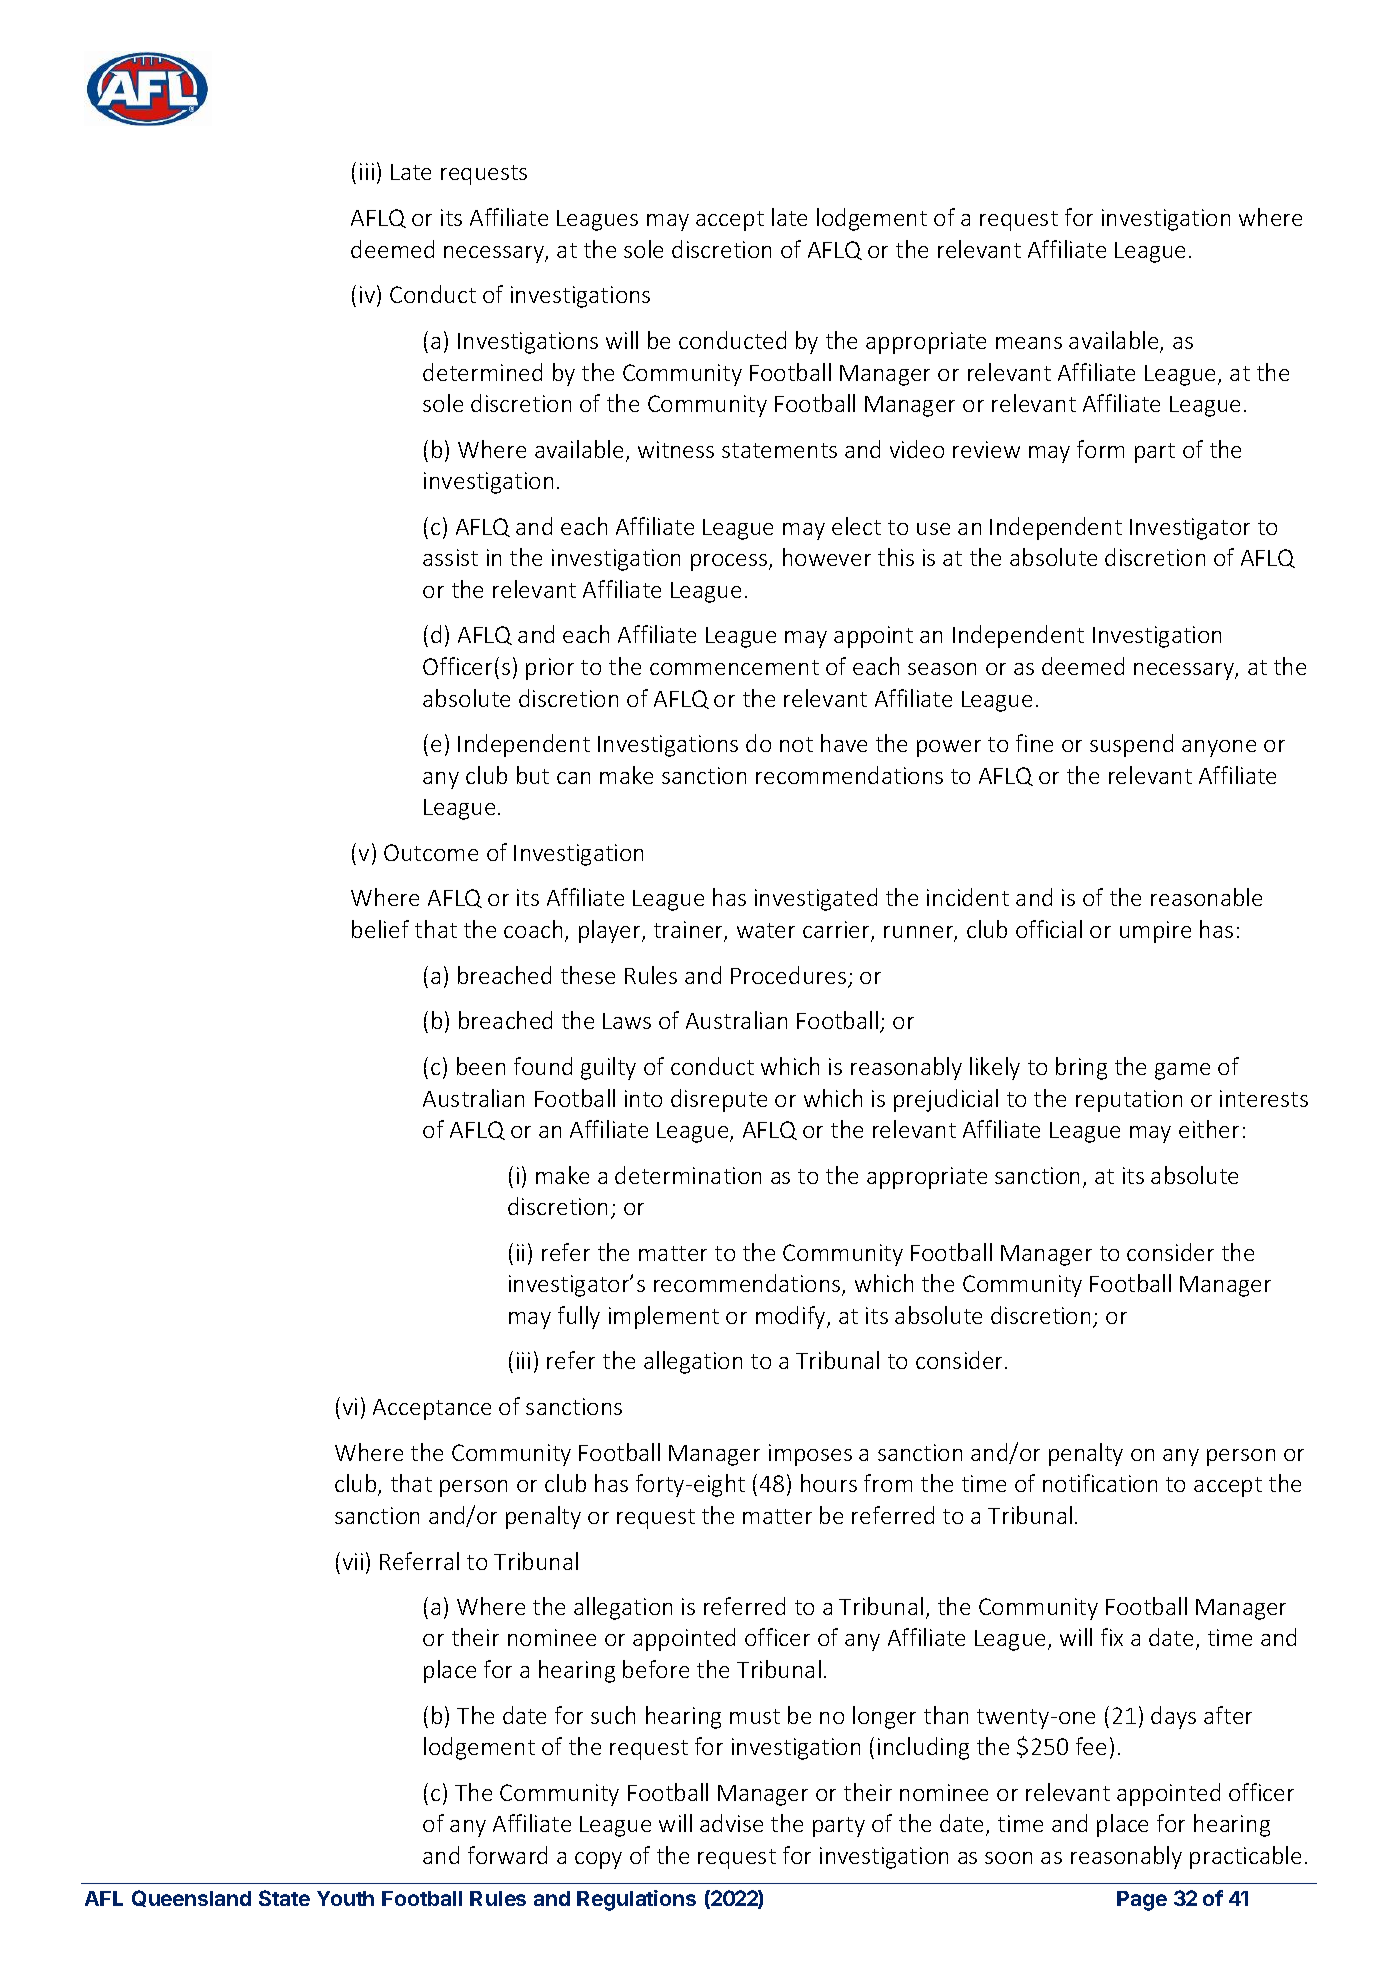 The image size is (1398, 1977). I want to click on witness, so click(676, 449).
